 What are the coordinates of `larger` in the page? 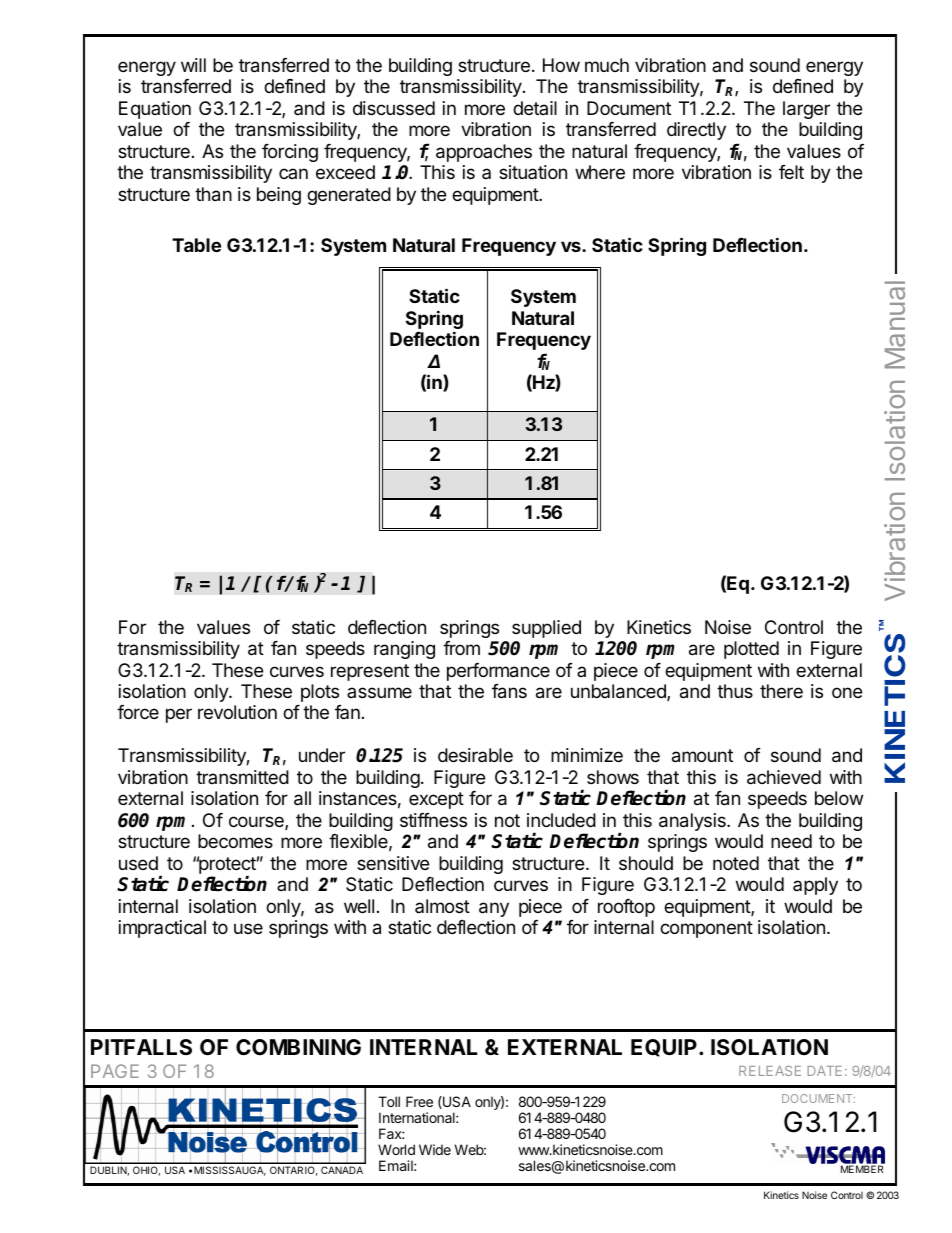 It's located at (806, 110).
